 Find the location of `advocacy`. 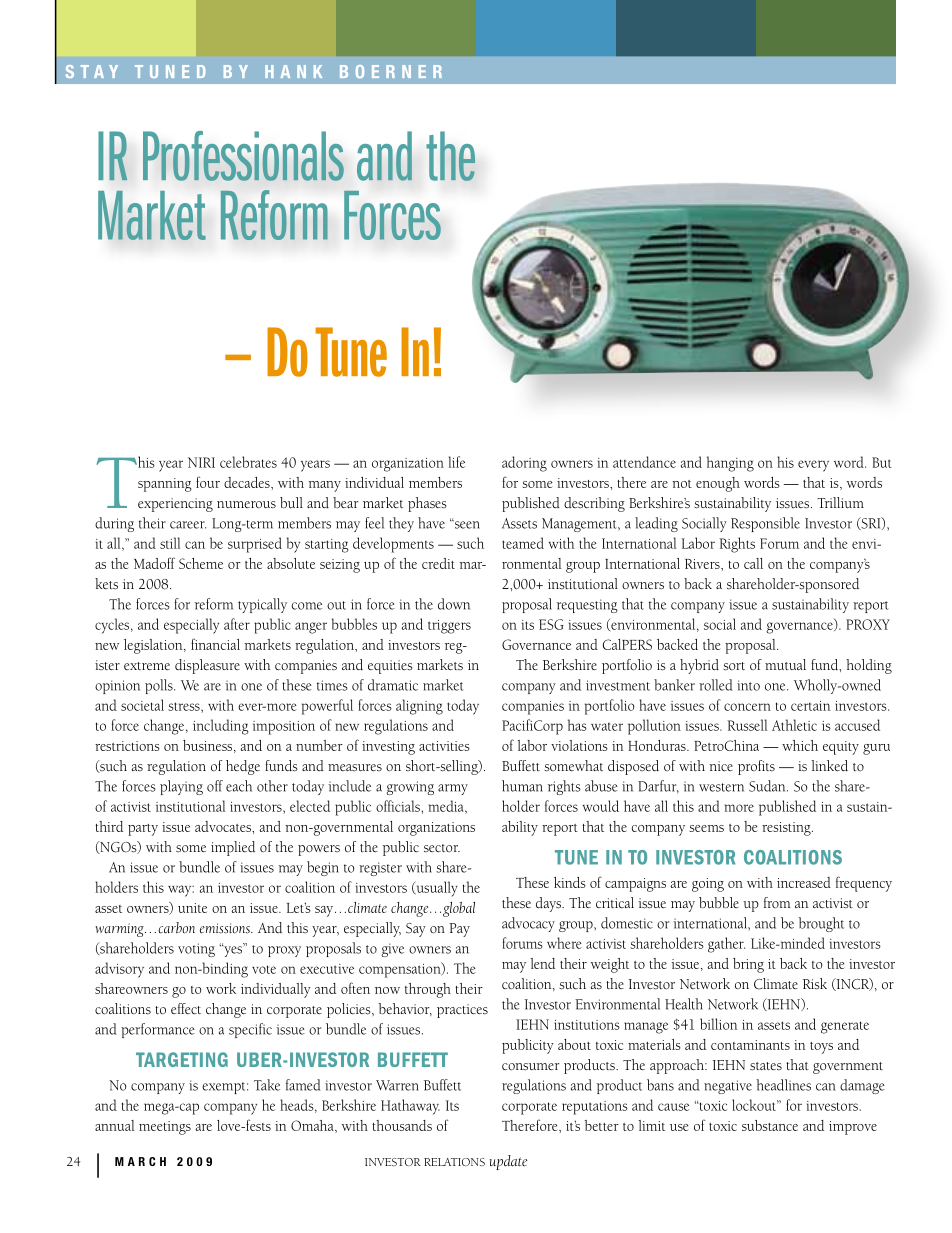

advocacy is located at coordinates (528, 924).
